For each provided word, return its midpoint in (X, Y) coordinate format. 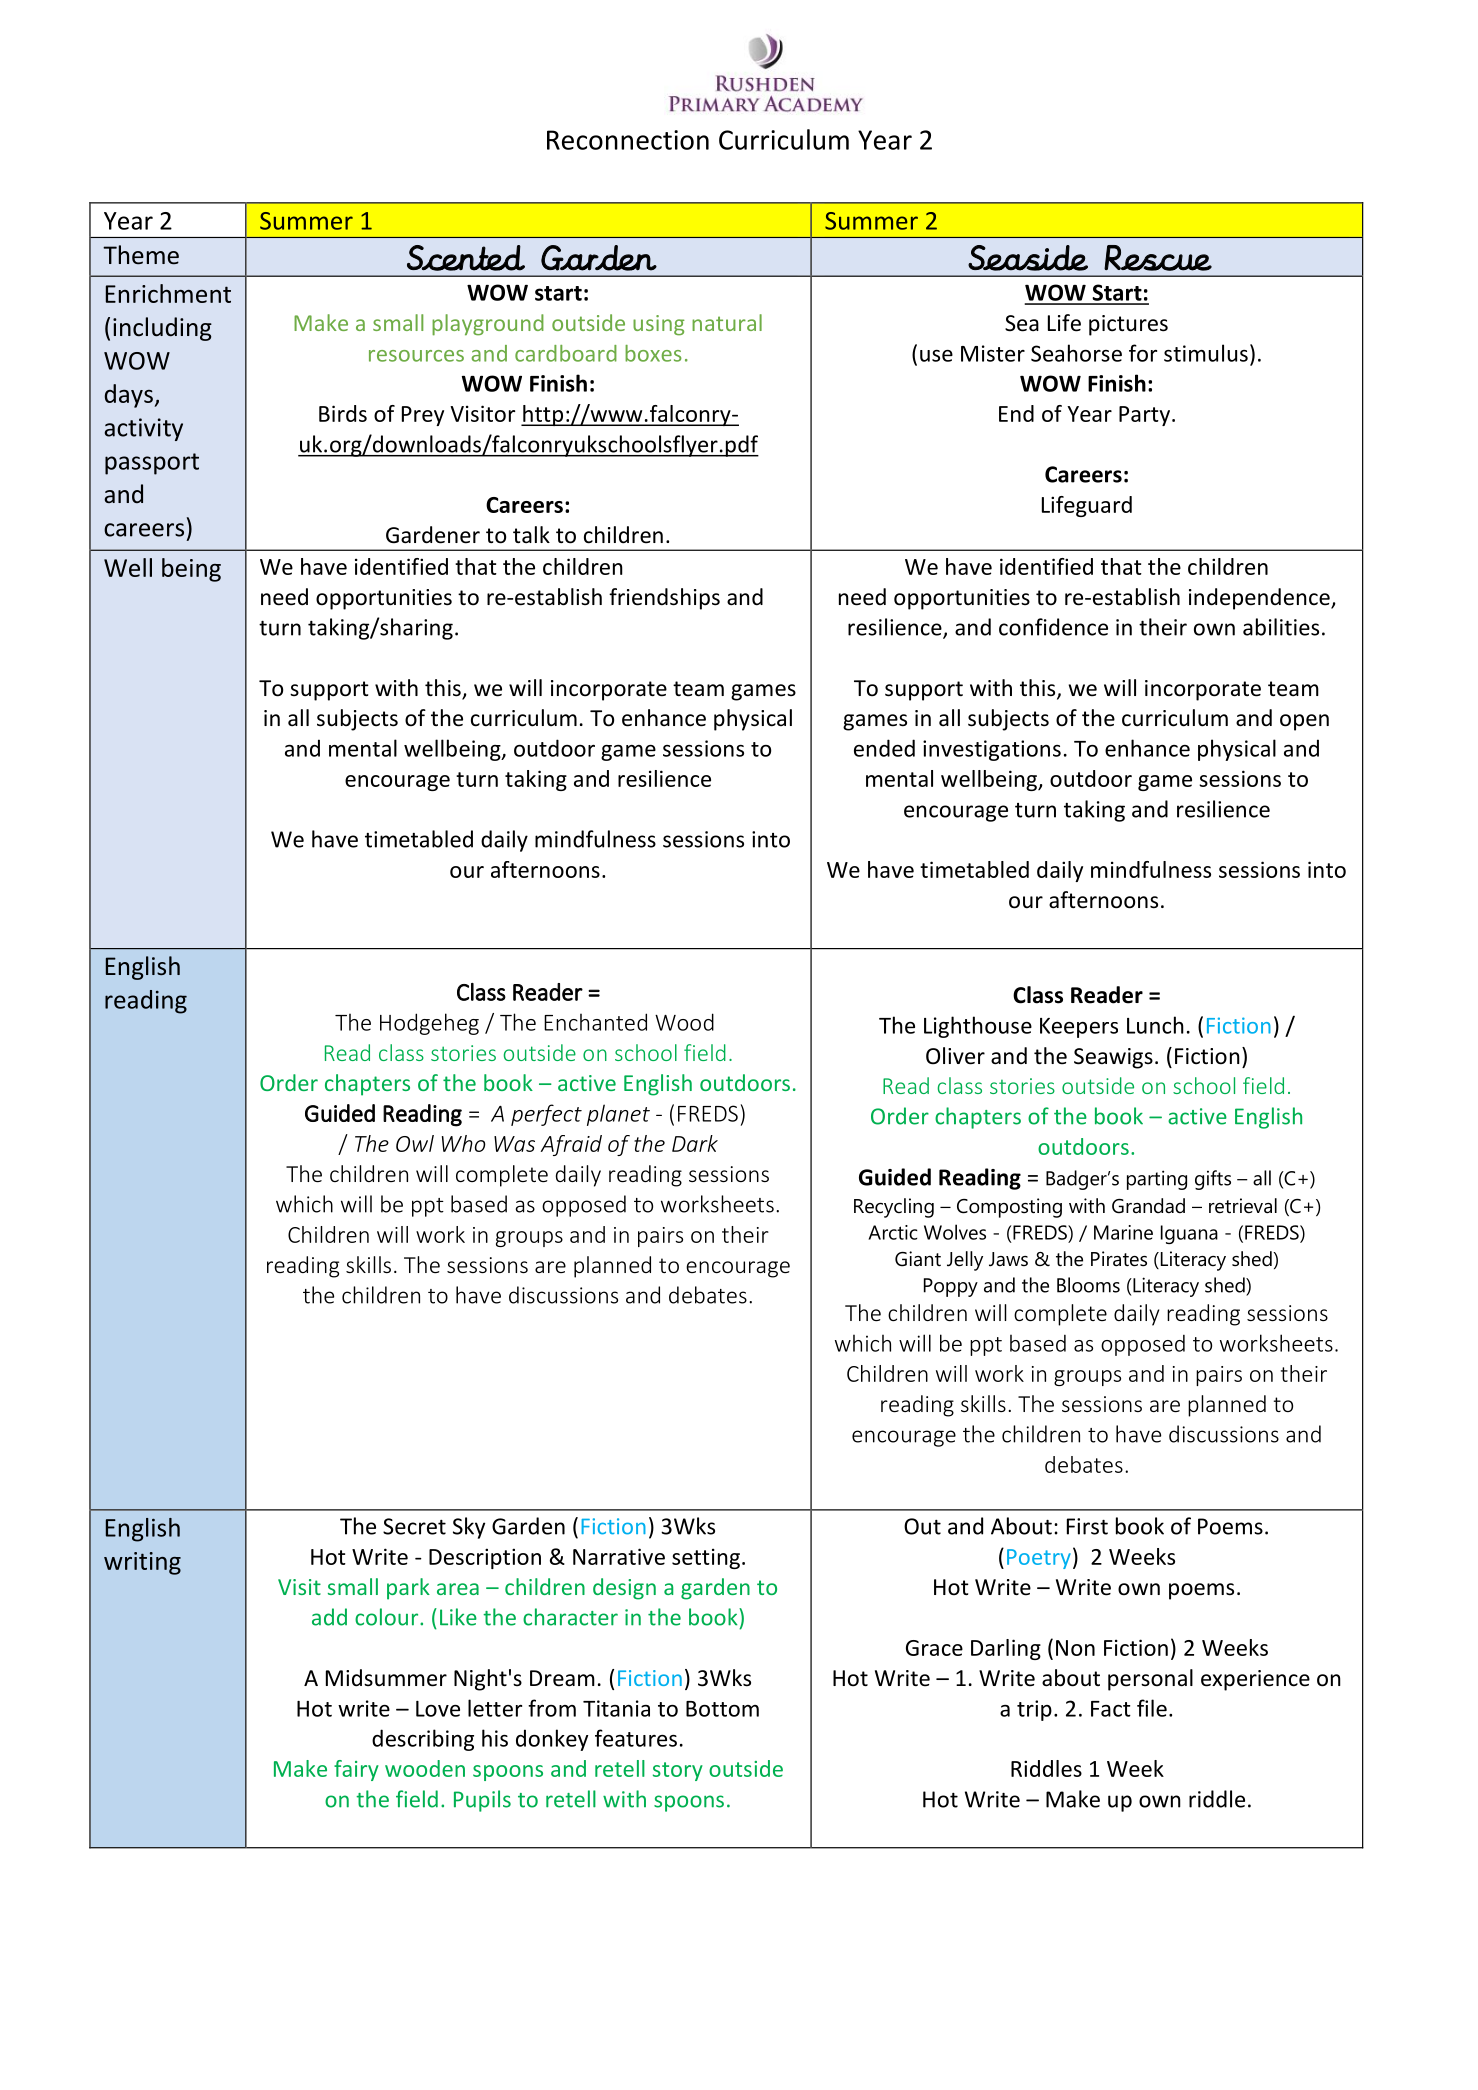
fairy (356, 1770)
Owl (415, 1143)
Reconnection (628, 140)
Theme (141, 255)
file (1152, 1708)
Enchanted (595, 1022)
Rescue (1158, 258)
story (678, 1771)
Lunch (1155, 1025)
